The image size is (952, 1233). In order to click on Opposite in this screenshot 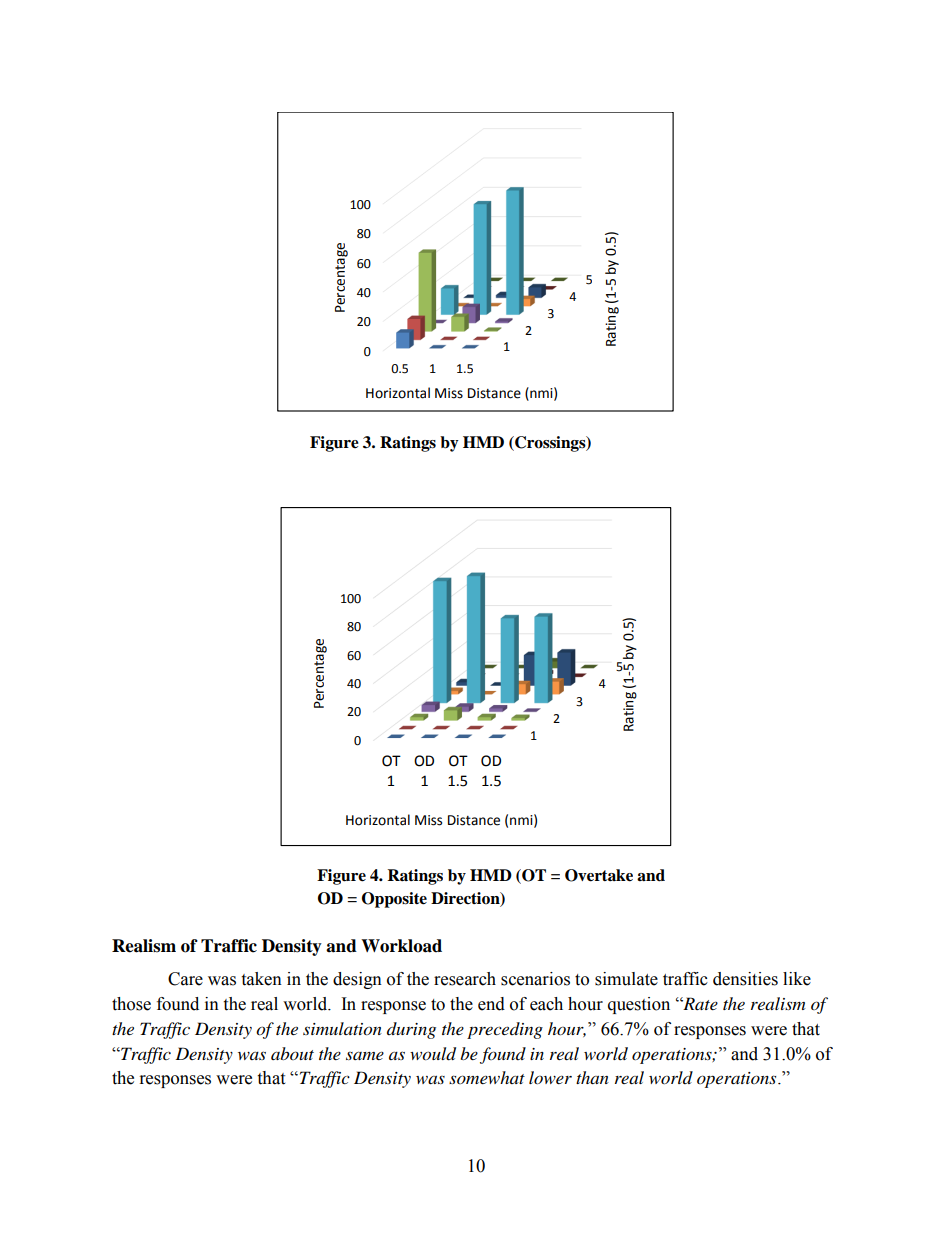, I will do `click(394, 900)`.
